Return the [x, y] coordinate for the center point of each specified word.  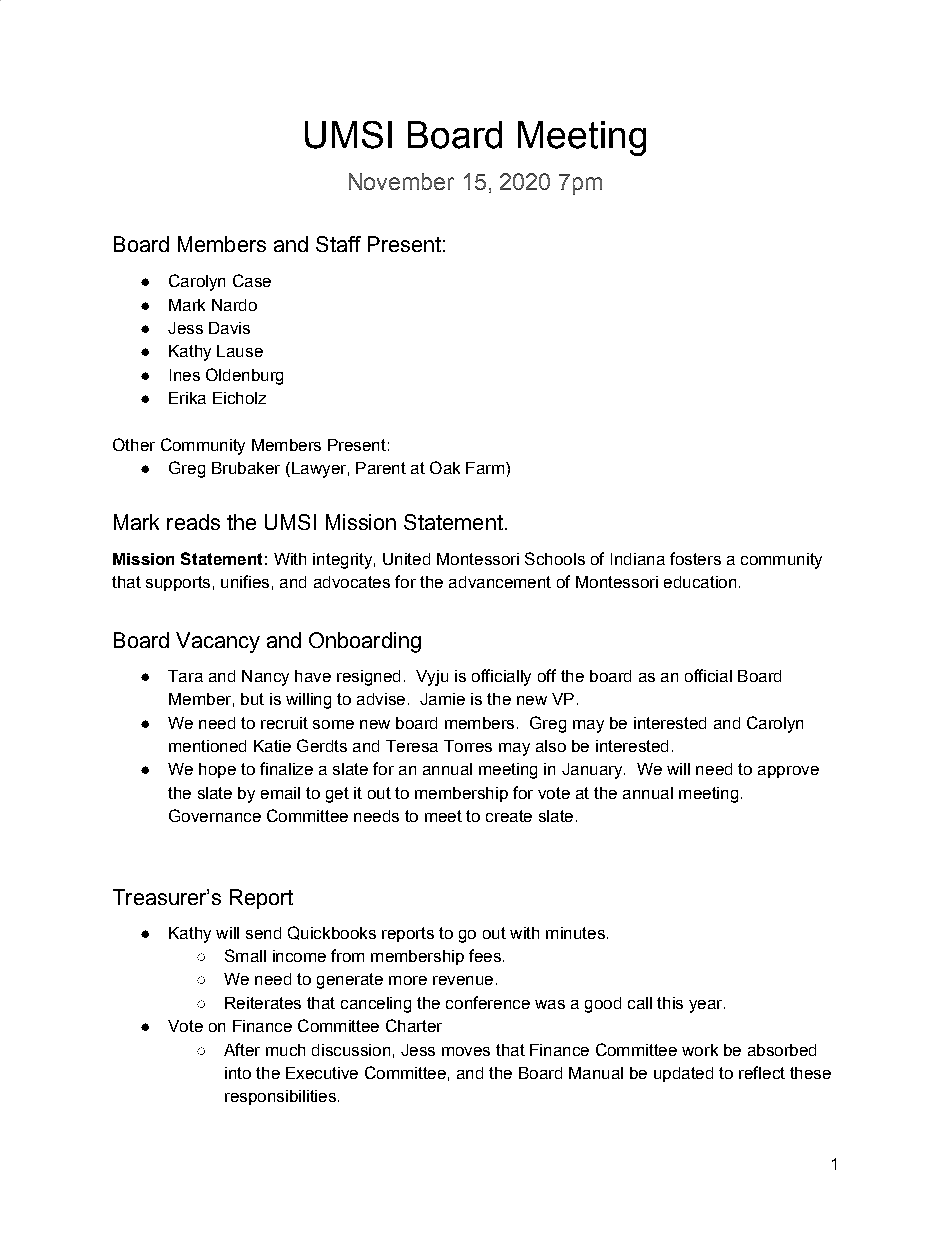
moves [466, 1051]
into [238, 1073]
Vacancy [218, 642]
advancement [500, 582]
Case [252, 280]
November [401, 181]
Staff [338, 244]
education [700, 582]
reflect [762, 1072]
